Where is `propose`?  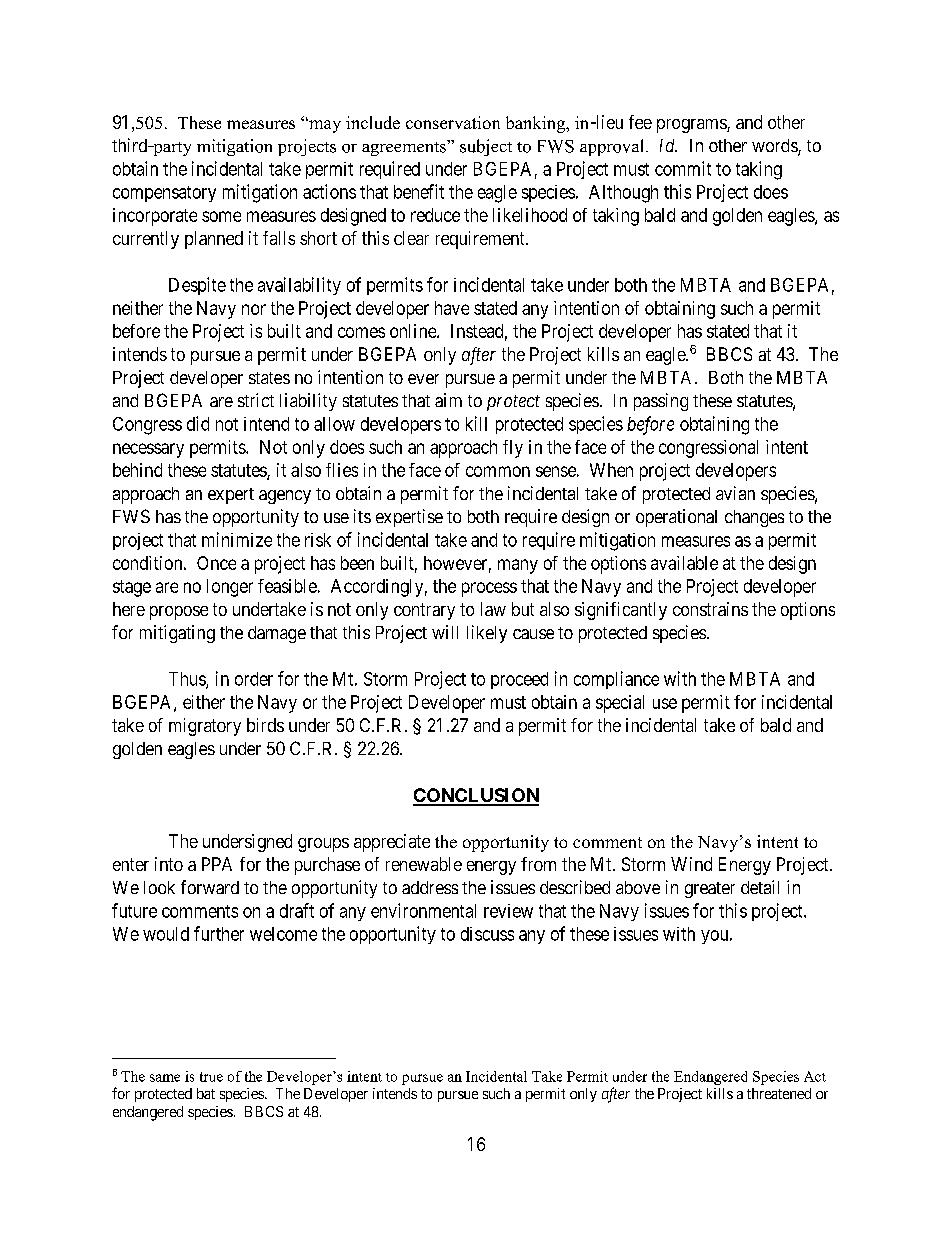
propose is located at coordinates (179, 613).
